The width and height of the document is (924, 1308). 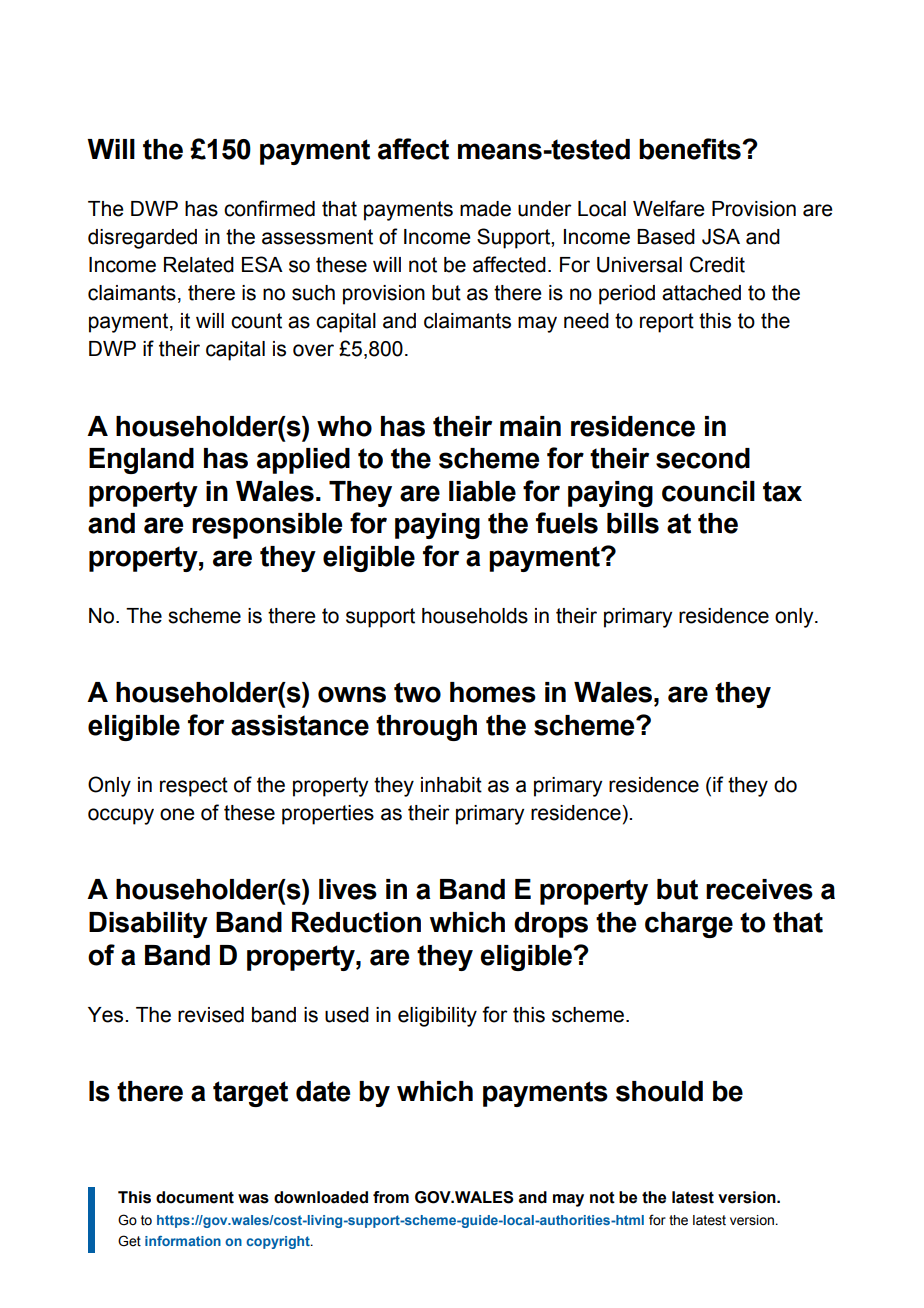 What do you see at coordinates (141, 461) in the document?
I see `England` at bounding box center [141, 461].
